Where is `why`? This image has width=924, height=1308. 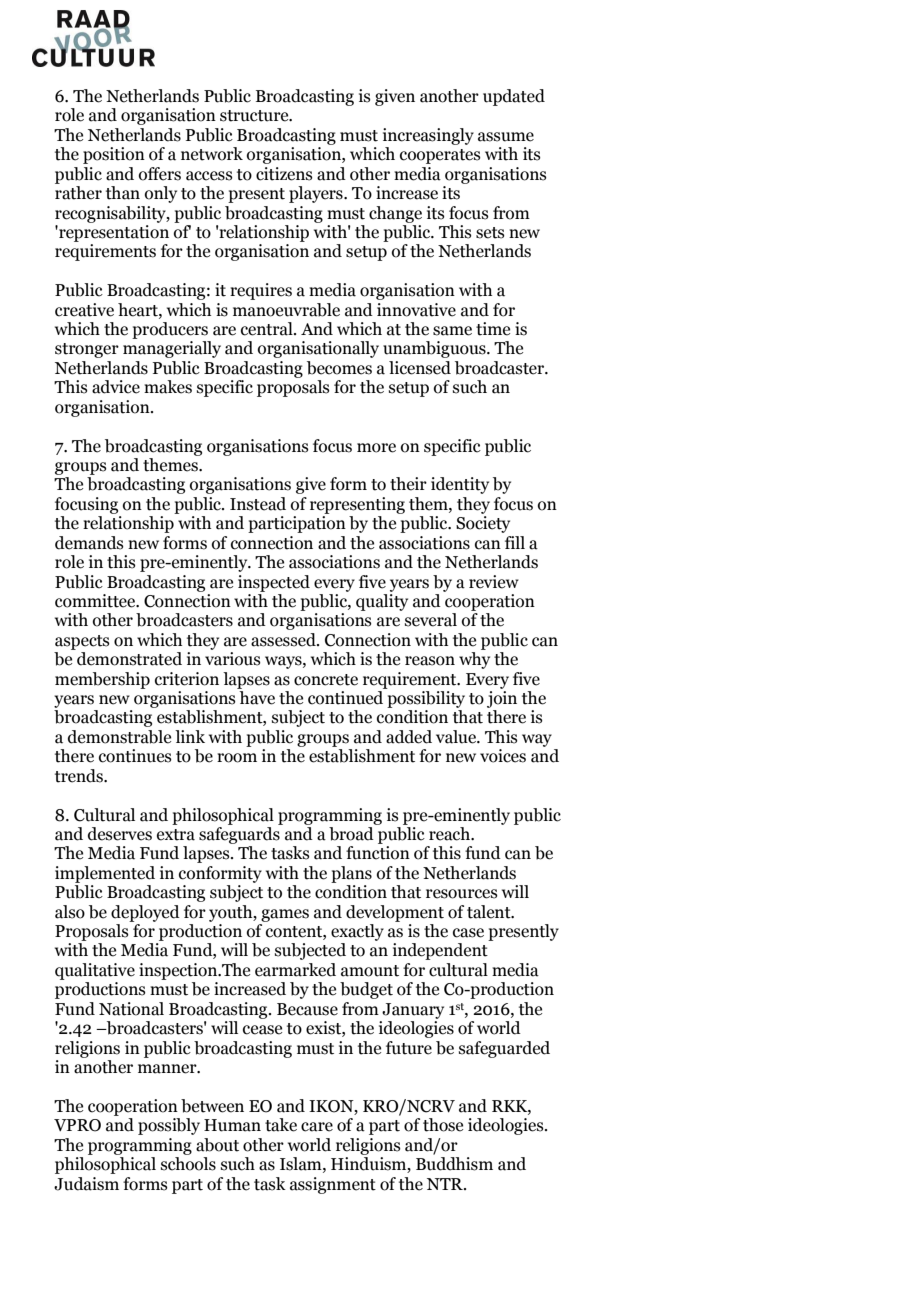
why is located at coordinates (474, 660).
